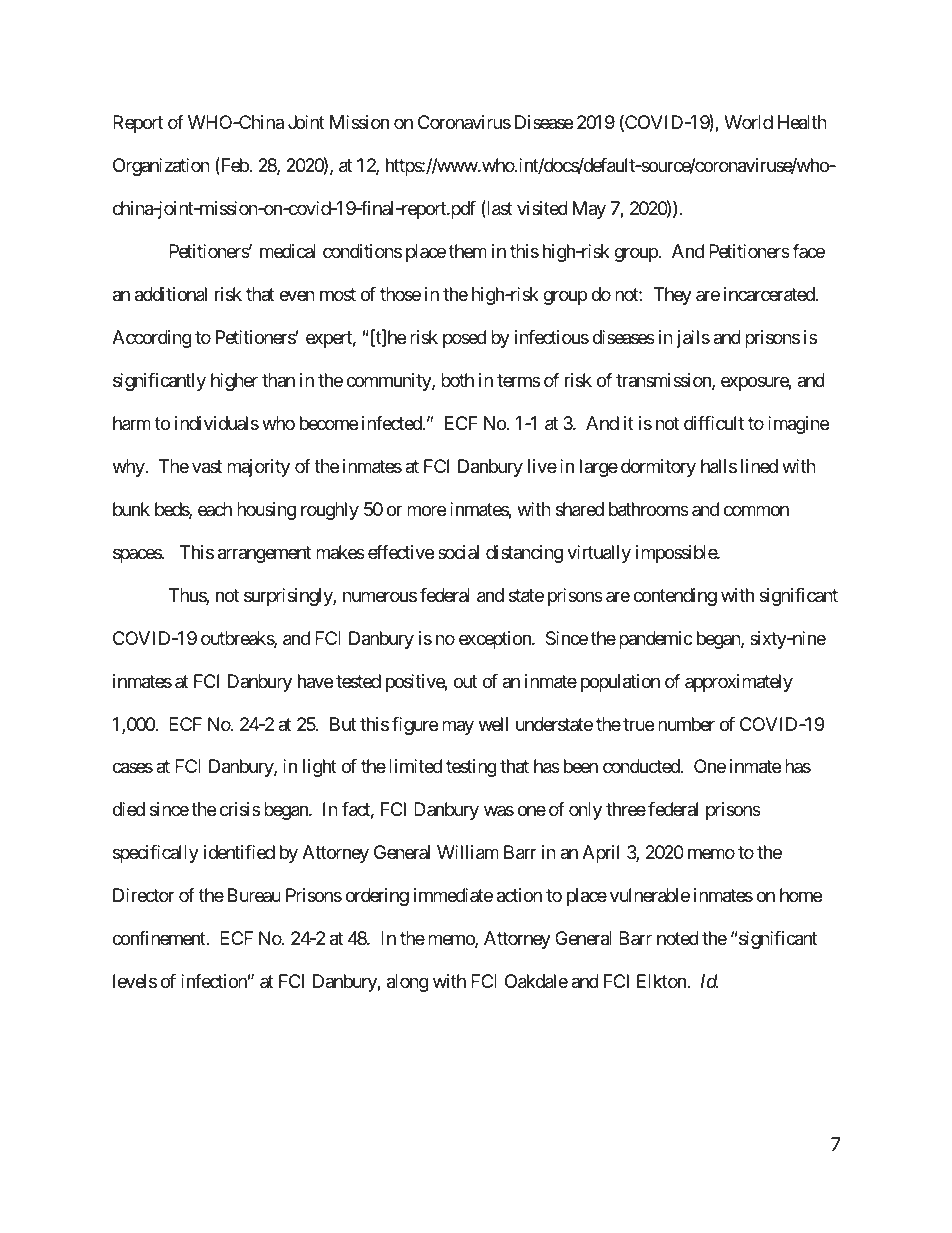  Describe the element at coordinates (748, 122) in the document. I see `World` at that location.
